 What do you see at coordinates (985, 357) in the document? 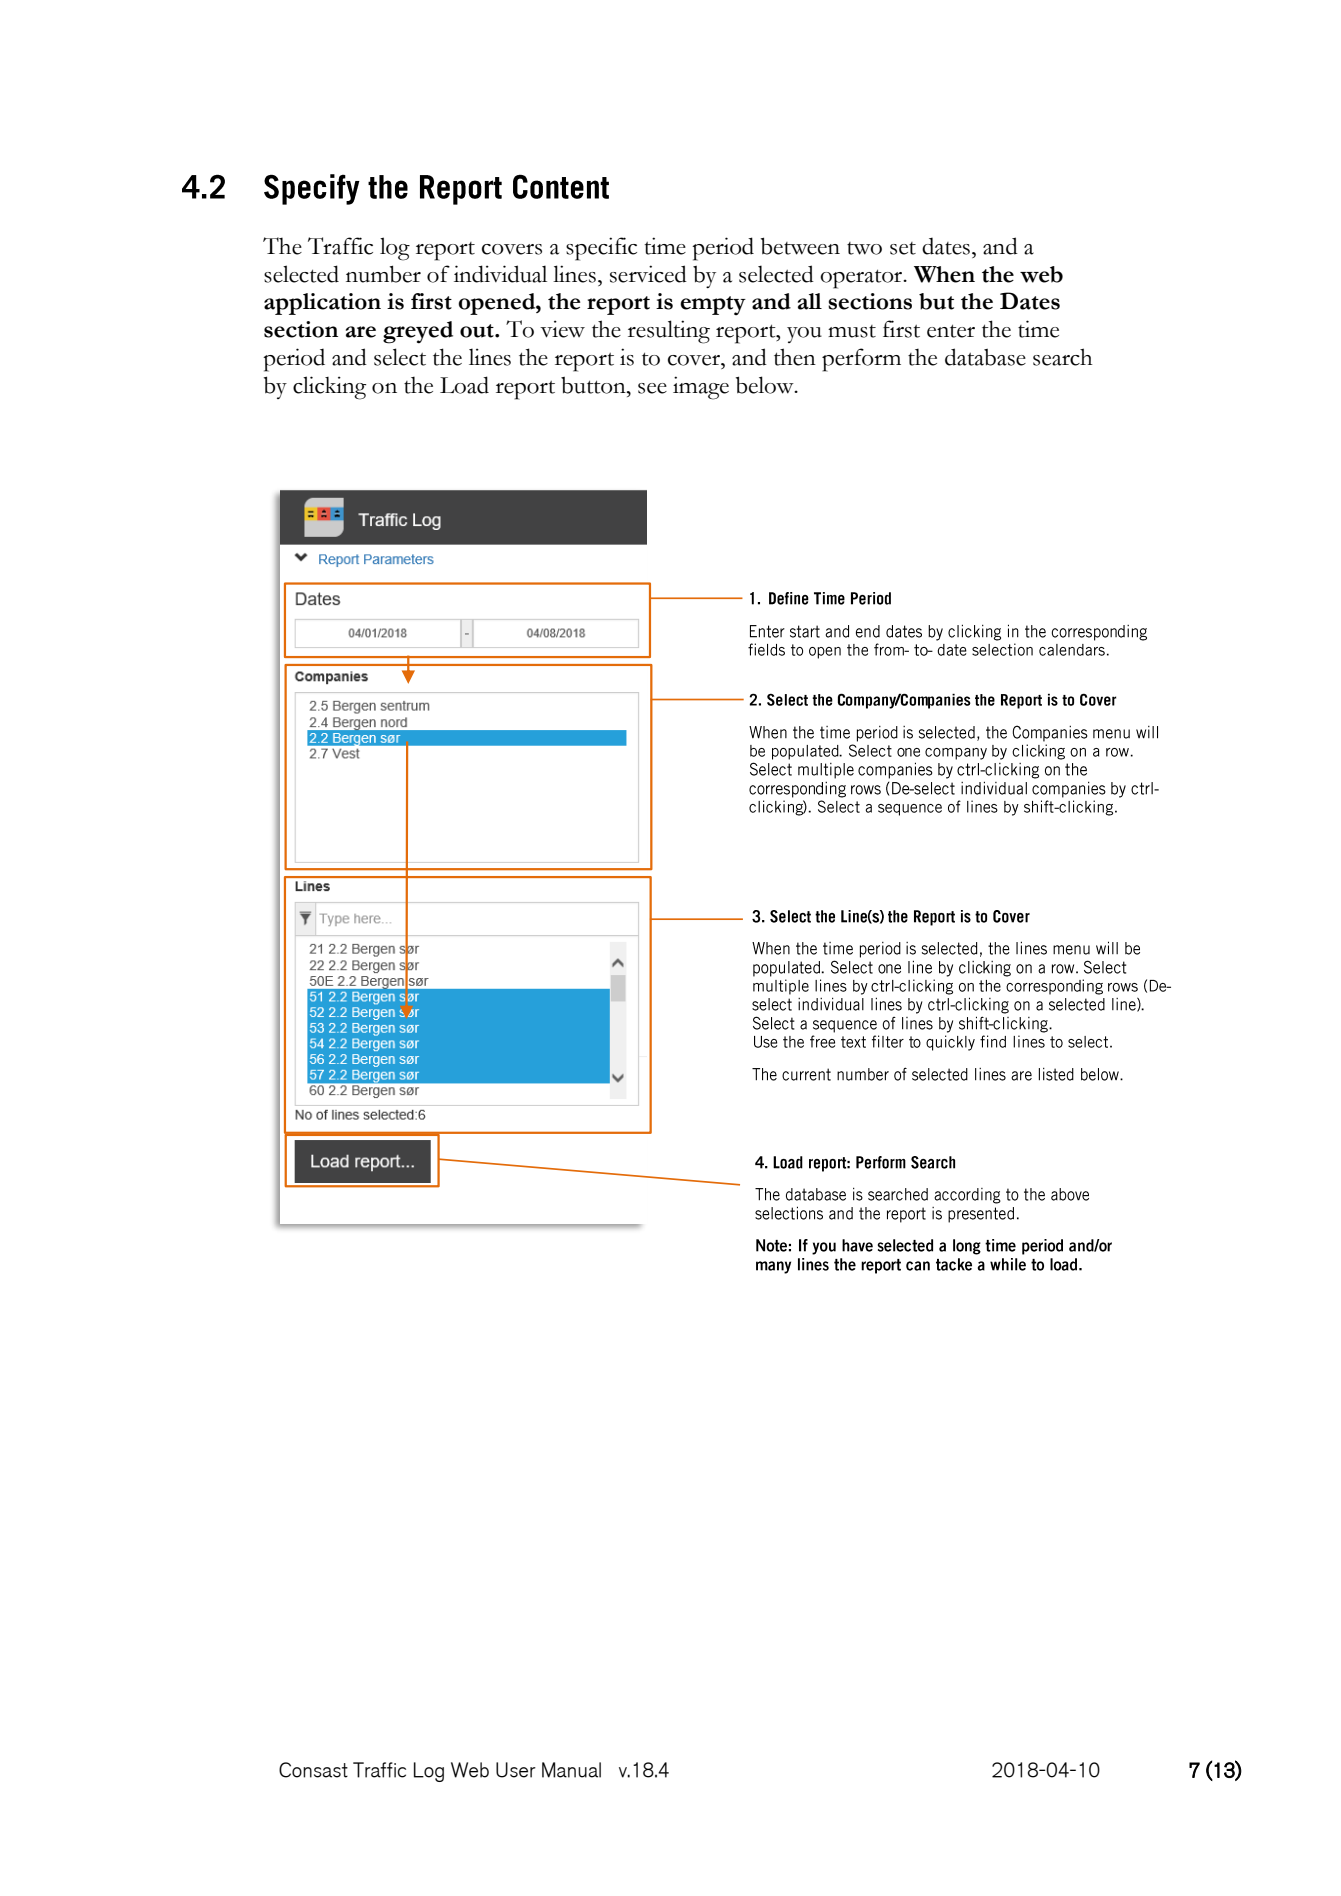
I see `database` at bounding box center [985, 357].
